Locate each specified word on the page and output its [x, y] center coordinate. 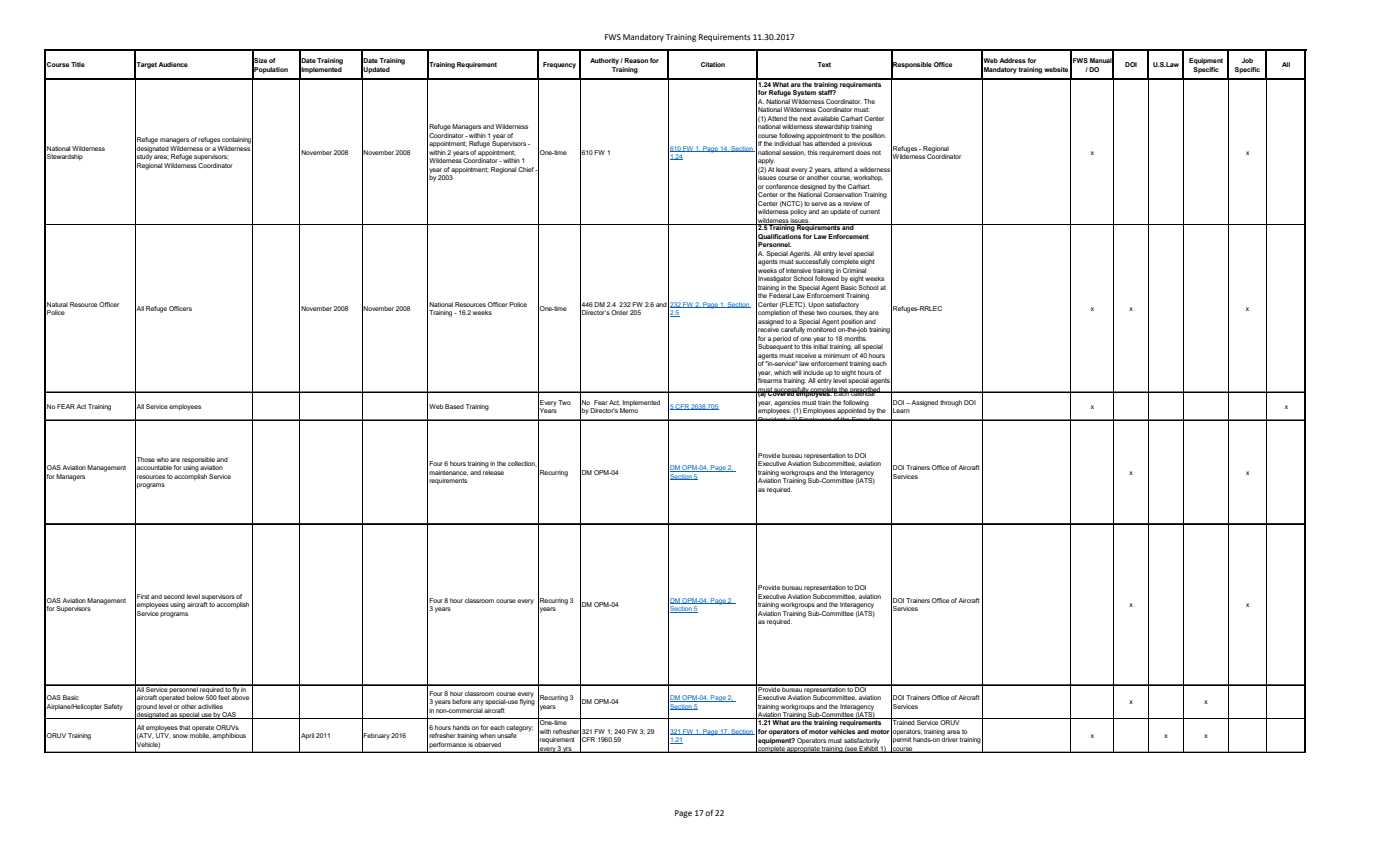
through [951, 403]
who [163, 459]
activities [210, 706]
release [493, 471]
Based [454, 406]
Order [619, 312]
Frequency [559, 65]
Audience [173, 64]
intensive [798, 270]
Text [824, 64]
